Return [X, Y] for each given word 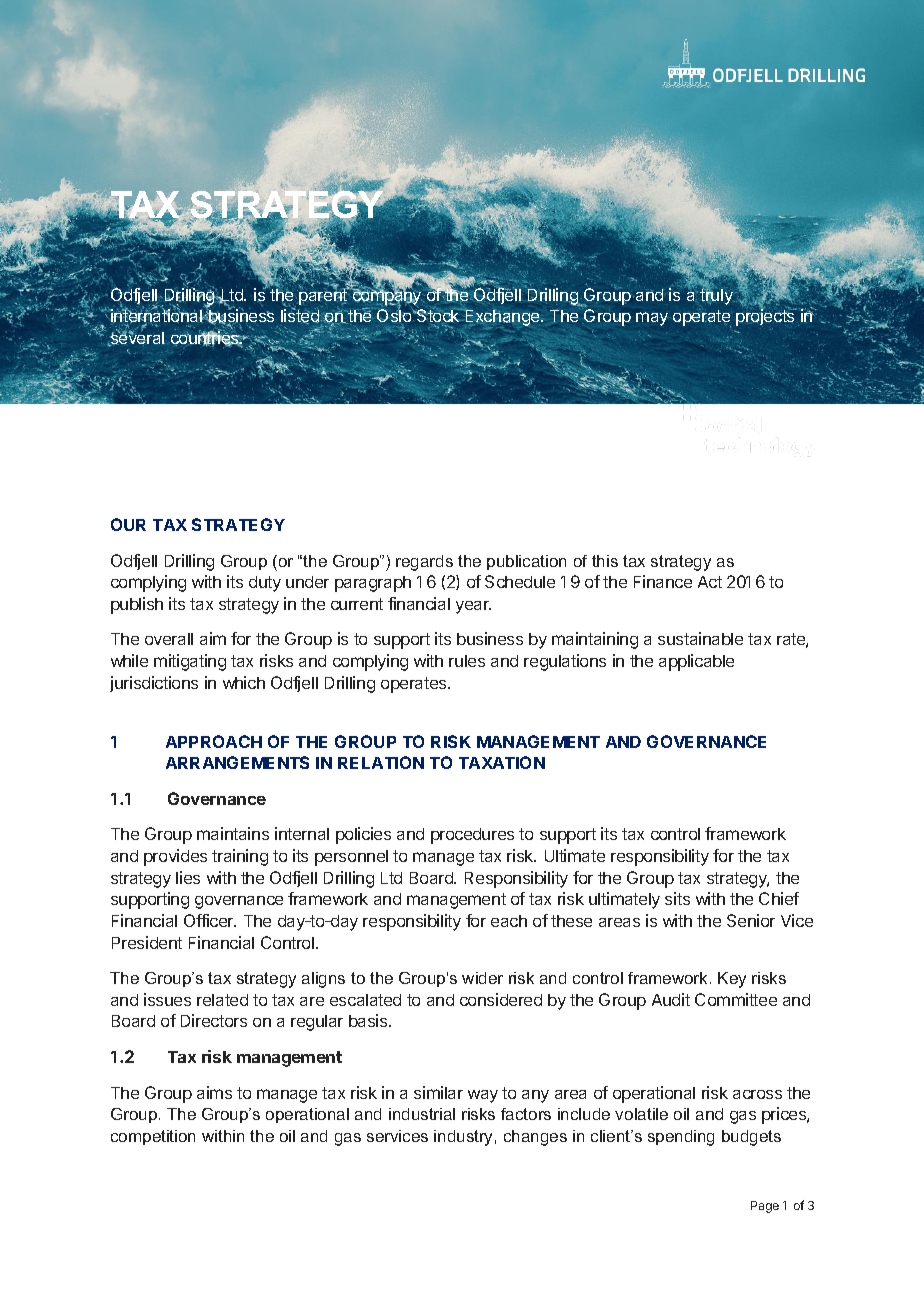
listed [301, 316]
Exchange [502, 318]
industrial [422, 1114]
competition [153, 1137]
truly [717, 295]
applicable [696, 662]
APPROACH [214, 741]
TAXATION [502, 762]
